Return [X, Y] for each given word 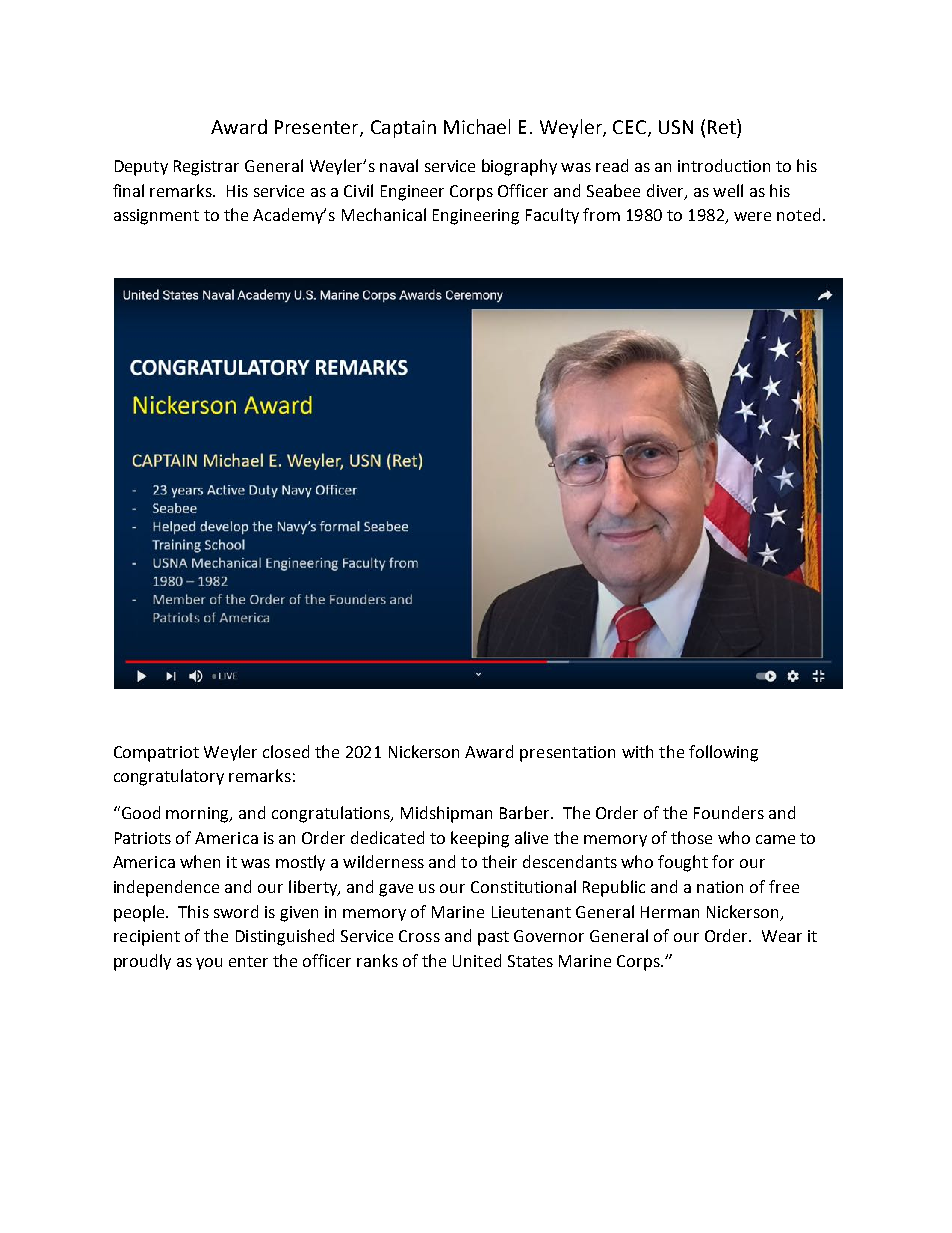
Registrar [206, 168]
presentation [567, 754]
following [723, 753]
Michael [477, 126]
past [493, 938]
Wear [782, 936]
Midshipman [446, 814]
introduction [724, 165]
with [637, 751]
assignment [156, 217]
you [209, 964]
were [752, 216]
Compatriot [156, 754]
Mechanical [384, 214]
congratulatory [169, 777]
